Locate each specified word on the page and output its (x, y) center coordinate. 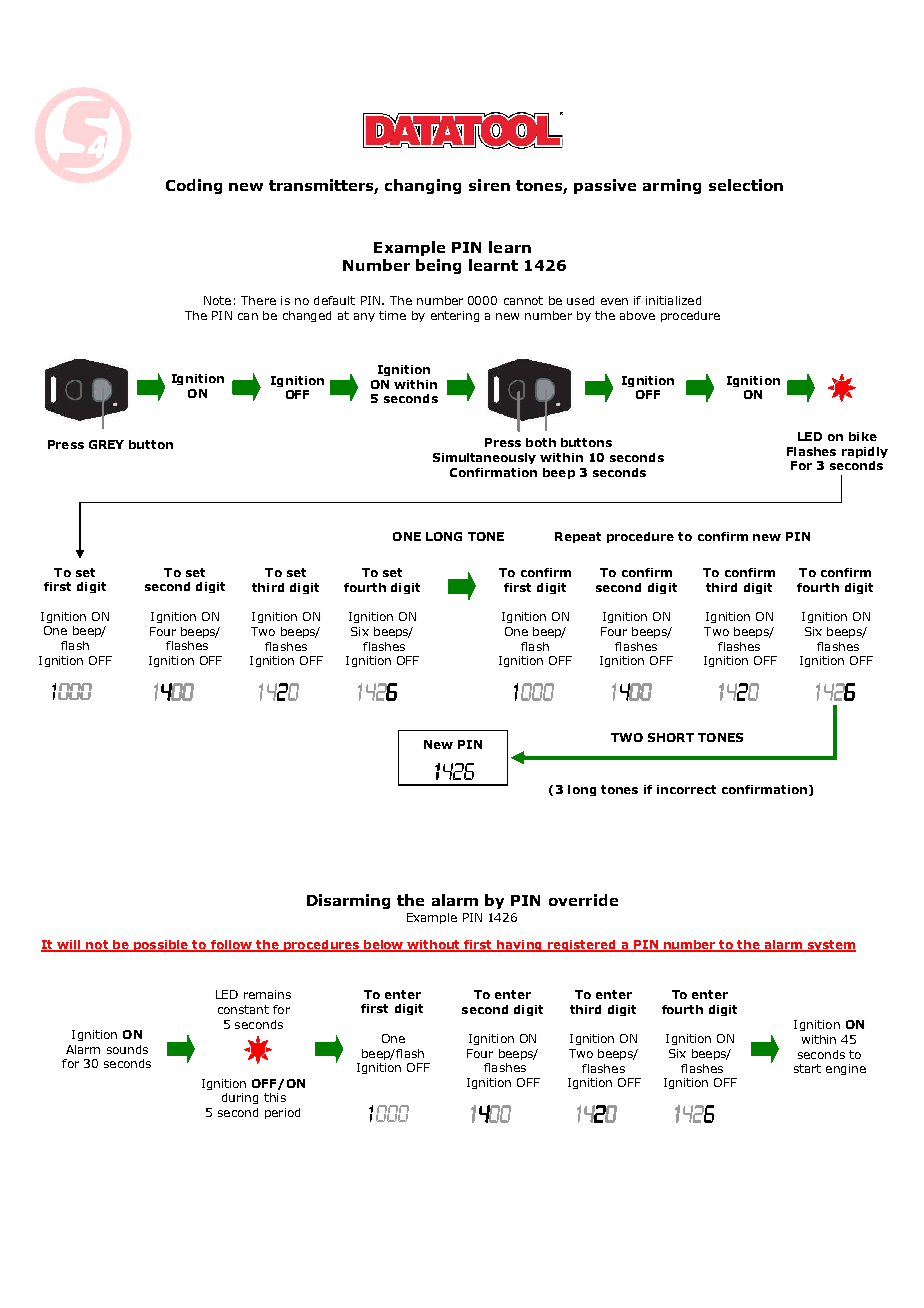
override (583, 900)
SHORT (671, 737)
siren (489, 185)
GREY (106, 444)
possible (161, 946)
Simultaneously (484, 458)
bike (863, 436)
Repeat (578, 537)
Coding (194, 186)
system (830, 946)
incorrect (686, 789)
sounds (127, 1049)
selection (746, 185)
